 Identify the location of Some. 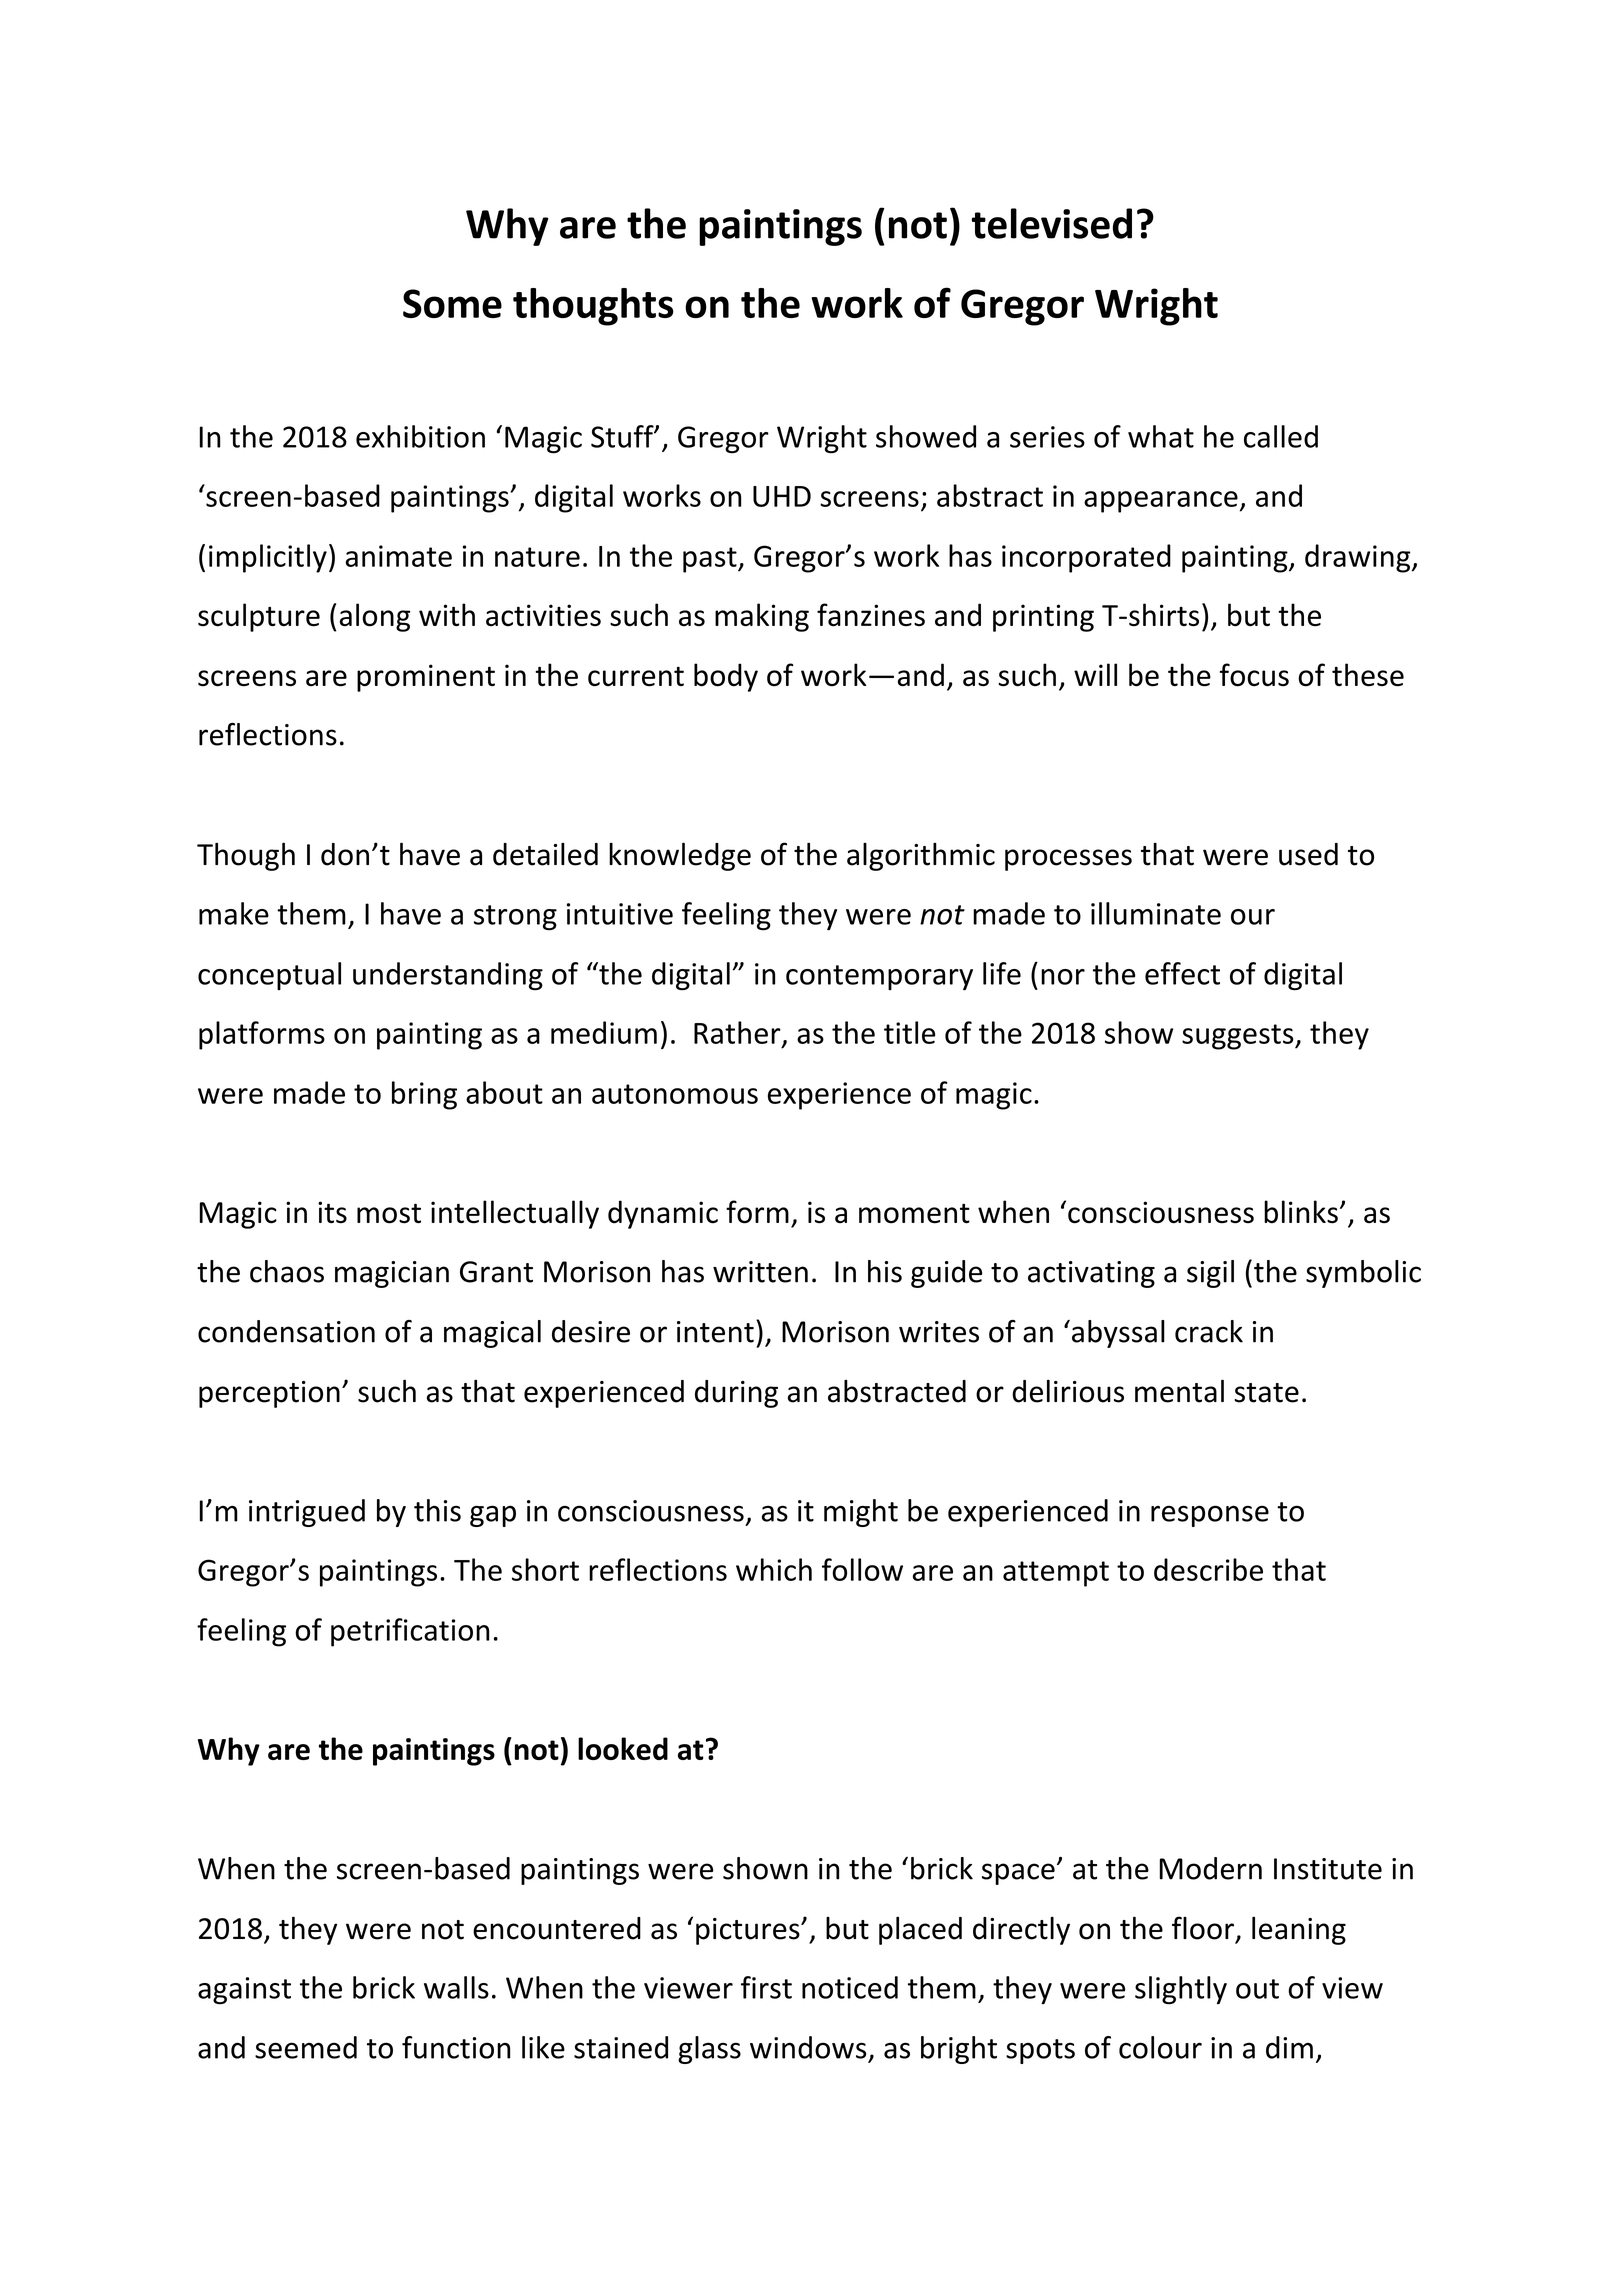
(452, 303).
